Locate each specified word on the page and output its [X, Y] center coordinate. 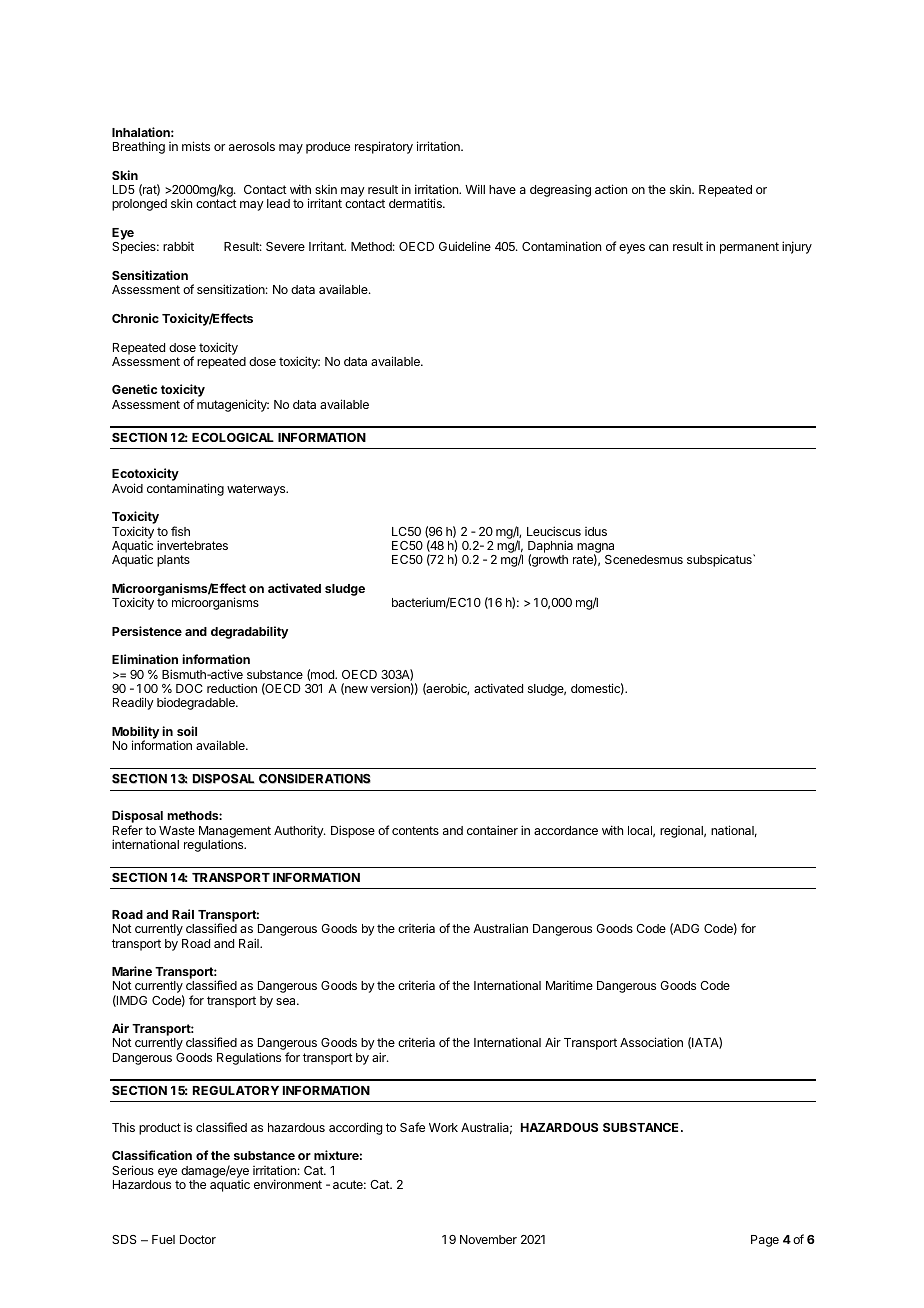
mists [196, 146]
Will [475, 189]
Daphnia [550, 548]
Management [235, 833]
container [492, 830]
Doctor [198, 1239]
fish [180, 531]
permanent [749, 248]
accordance [566, 830]
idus [596, 531]
